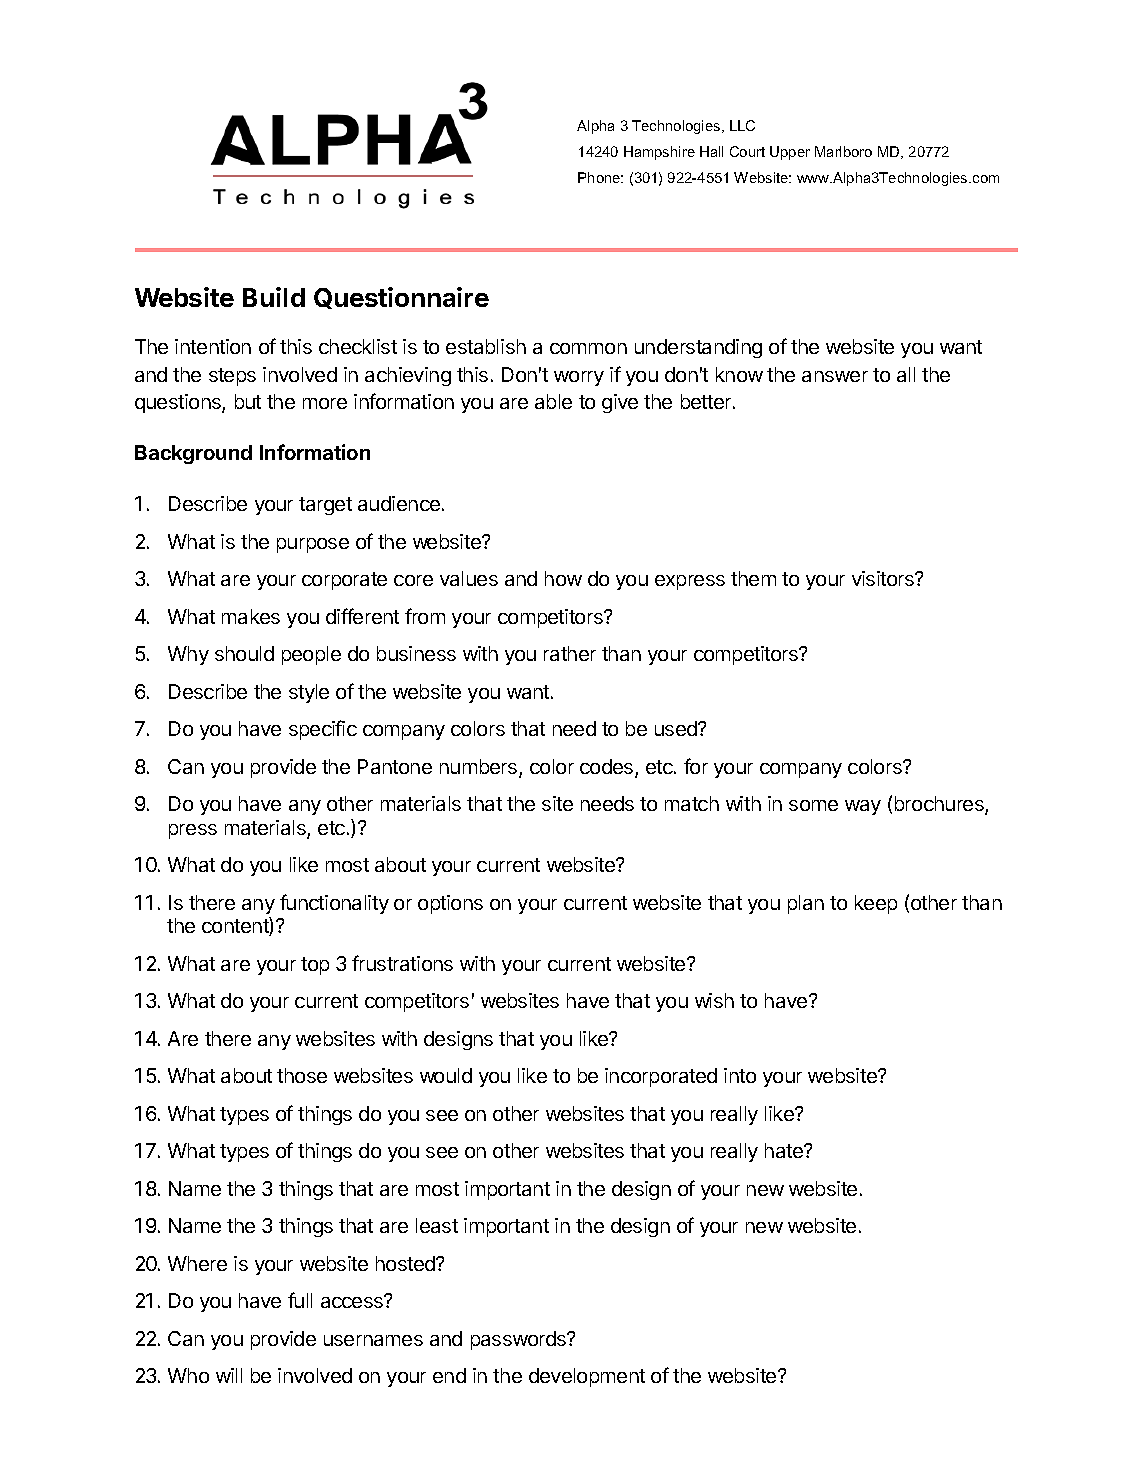 The image size is (1139, 1474). I want to click on purpose, so click(313, 545).
